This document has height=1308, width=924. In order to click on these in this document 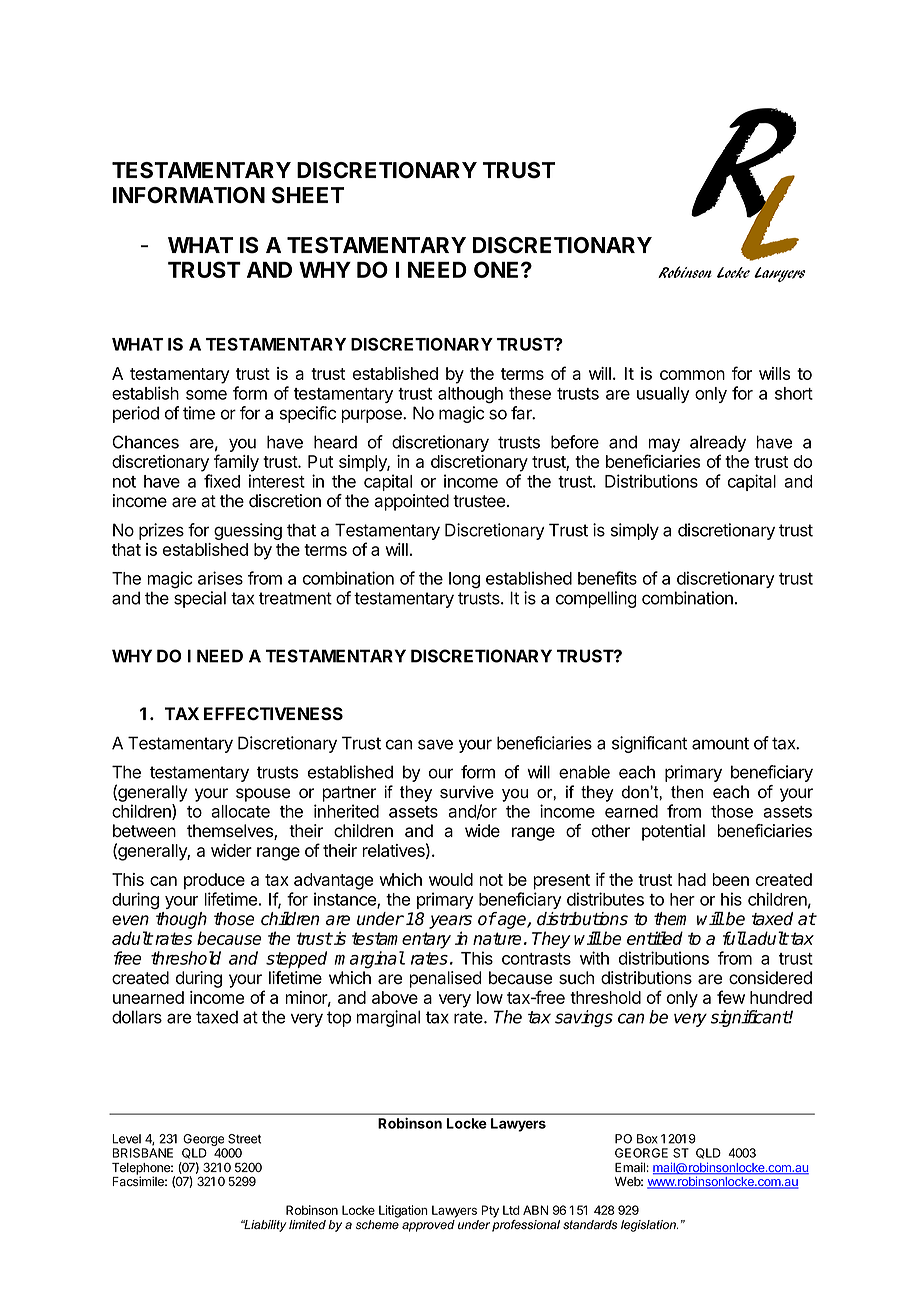, I will do `click(530, 393)`.
